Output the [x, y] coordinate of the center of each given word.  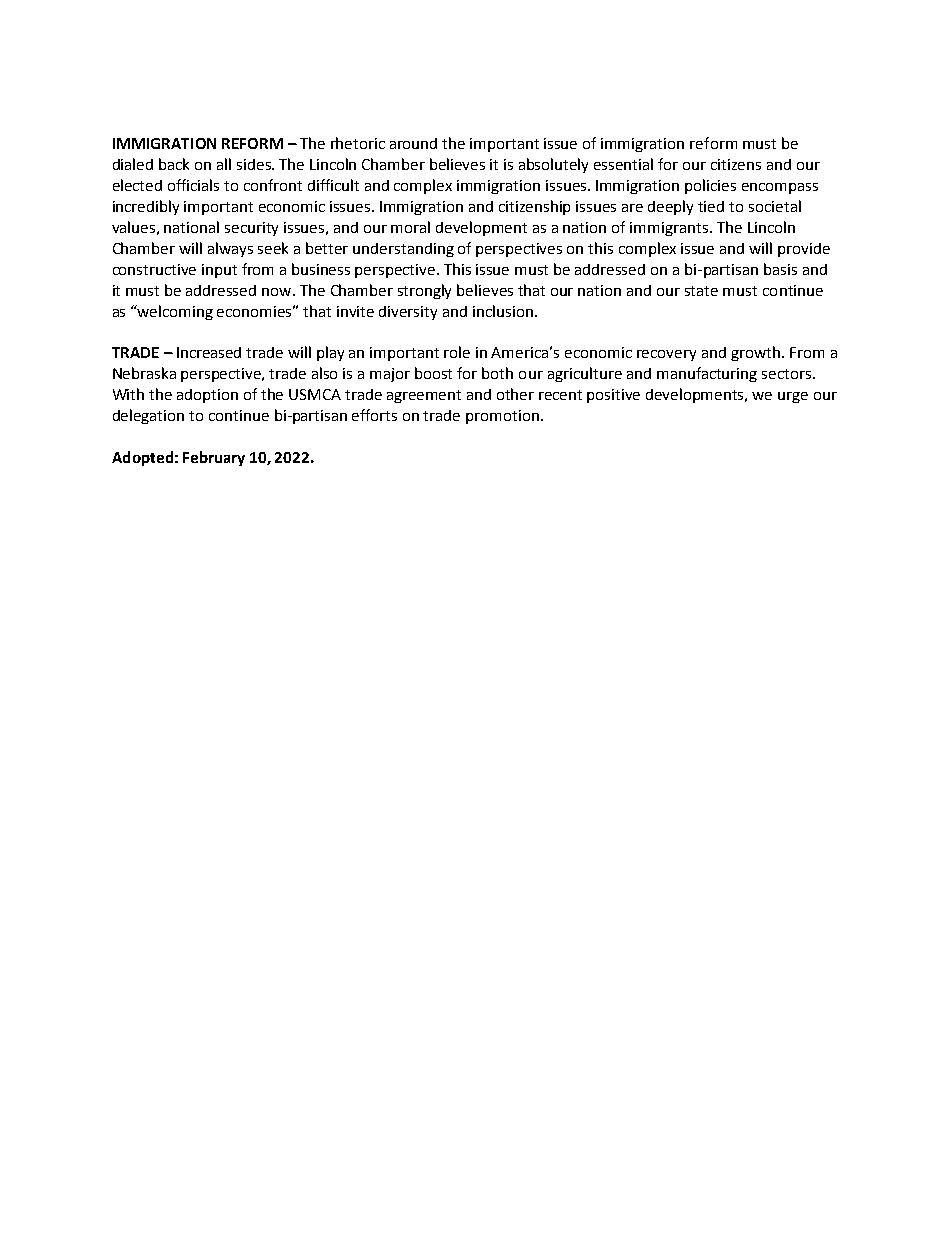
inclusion [503, 311]
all [224, 164]
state [701, 291]
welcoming [174, 312]
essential [623, 164]
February [214, 458]
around [413, 143]
